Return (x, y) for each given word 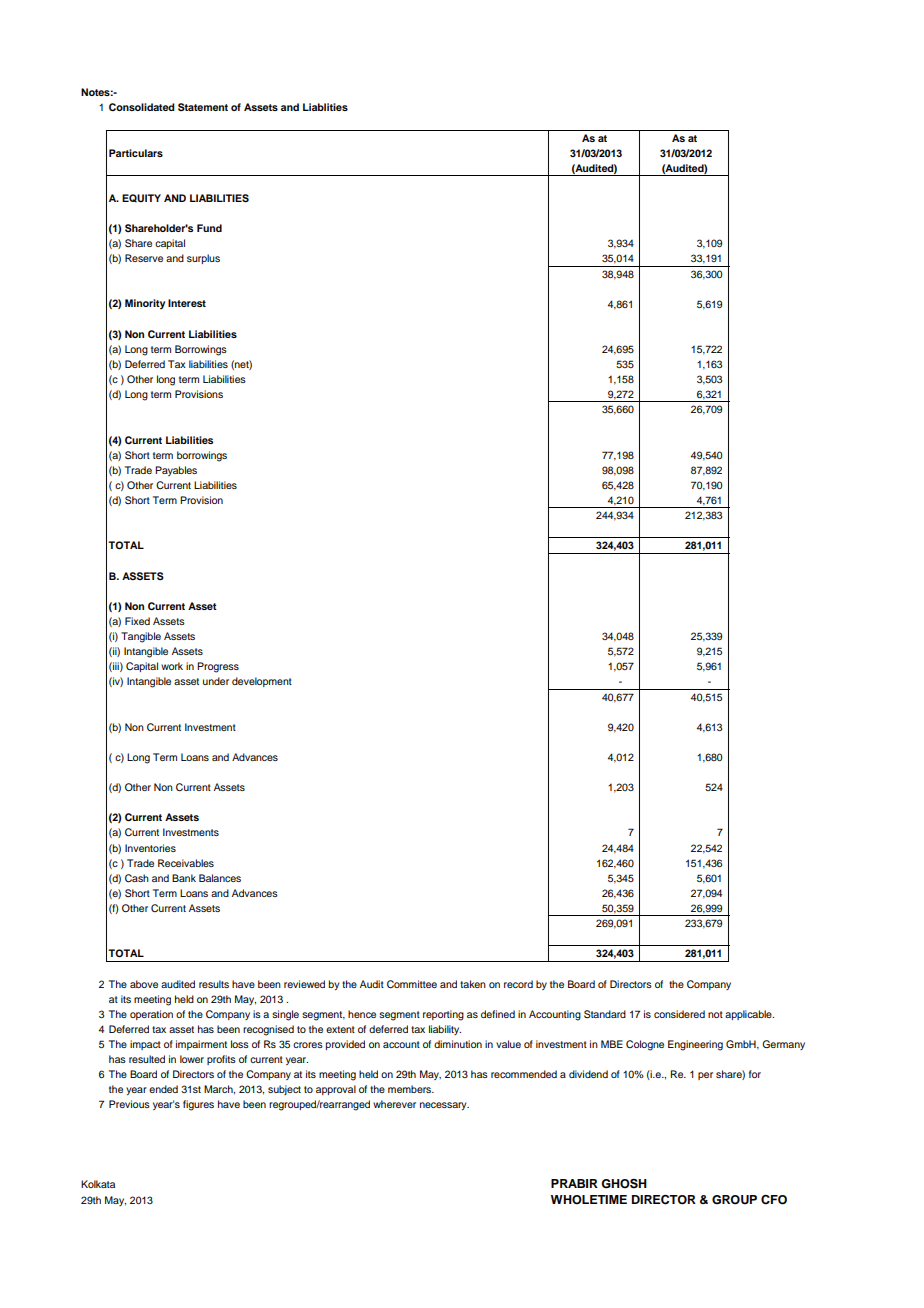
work (172, 666)
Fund (209, 228)
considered (679, 1014)
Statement (203, 107)
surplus (203, 259)
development (262, 682)
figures (198, 1105)
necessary (444, 1106)
